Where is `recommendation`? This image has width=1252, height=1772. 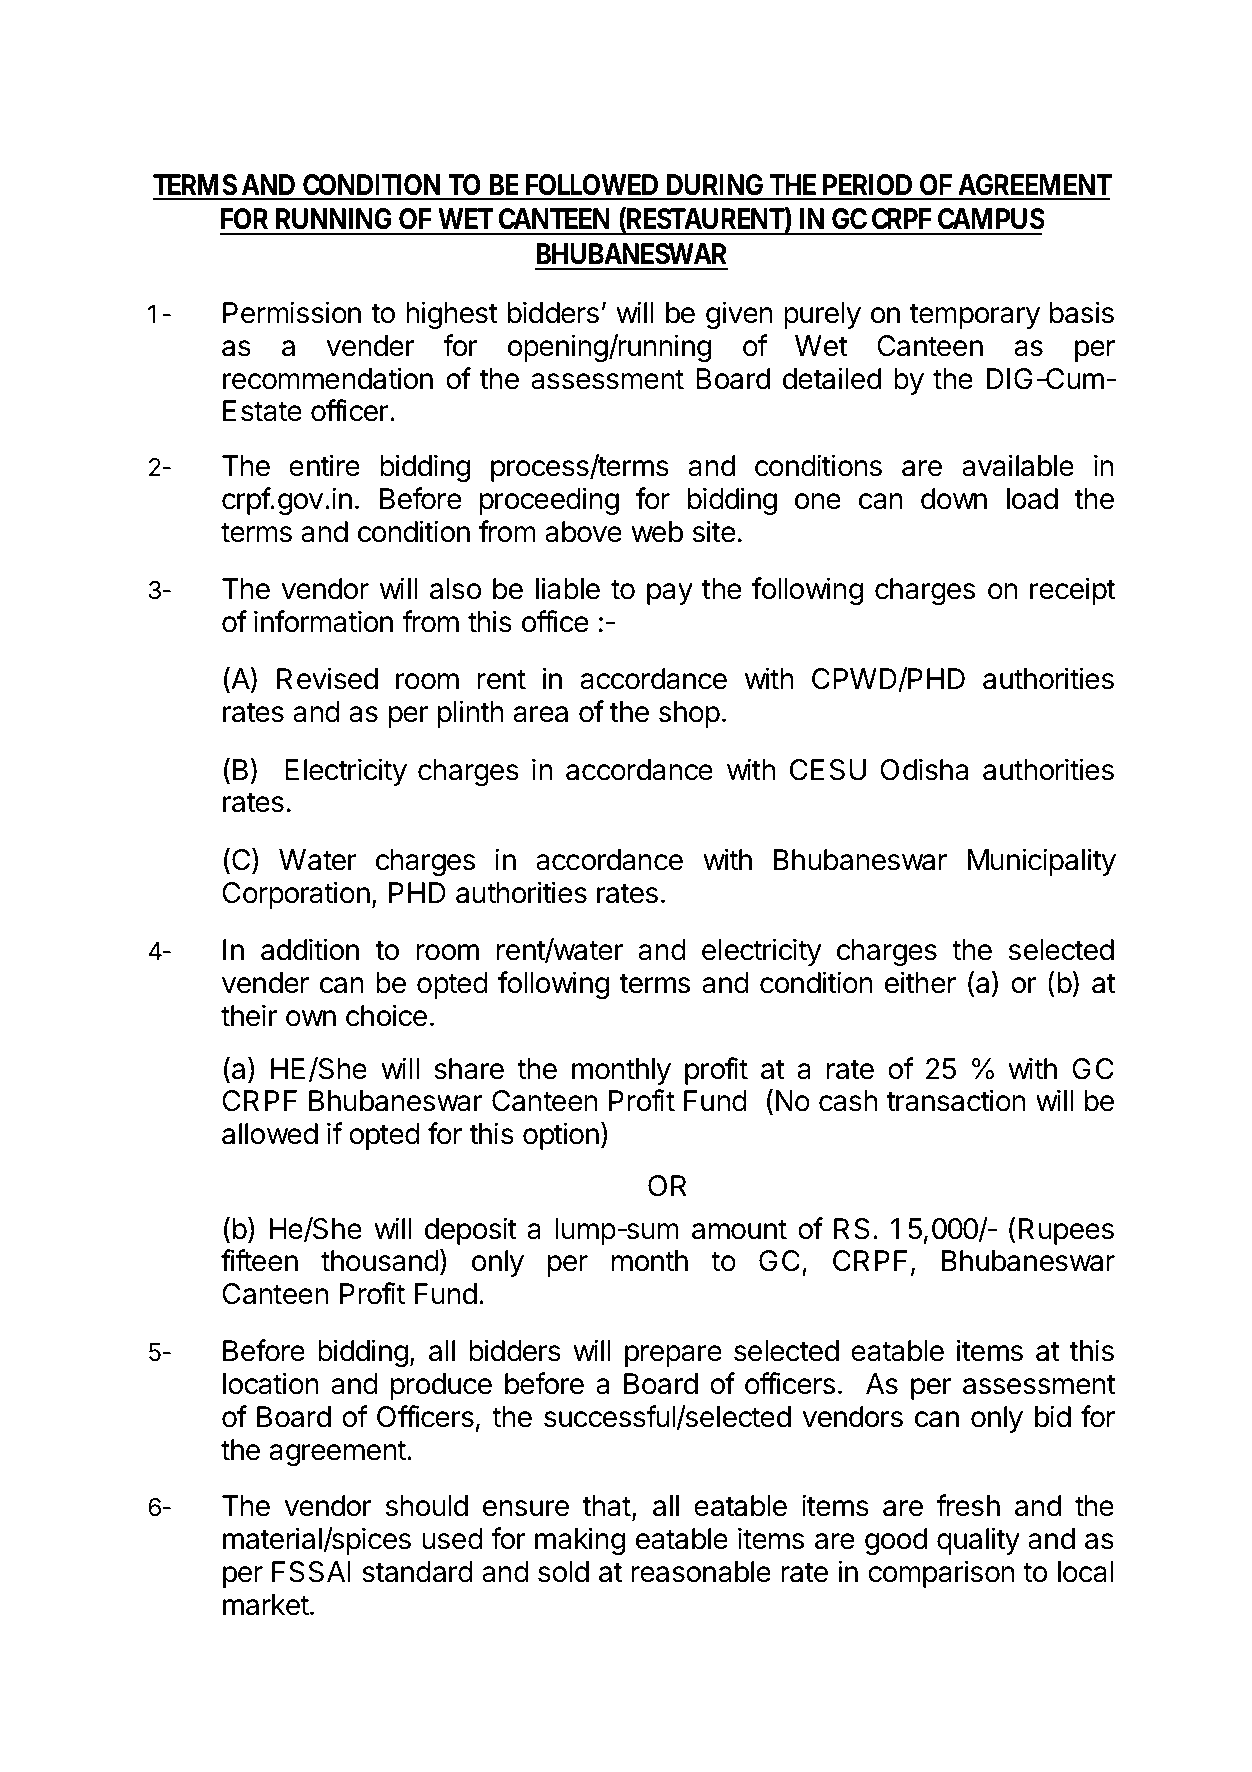 recommendation is located at coordinates (328, 378).
